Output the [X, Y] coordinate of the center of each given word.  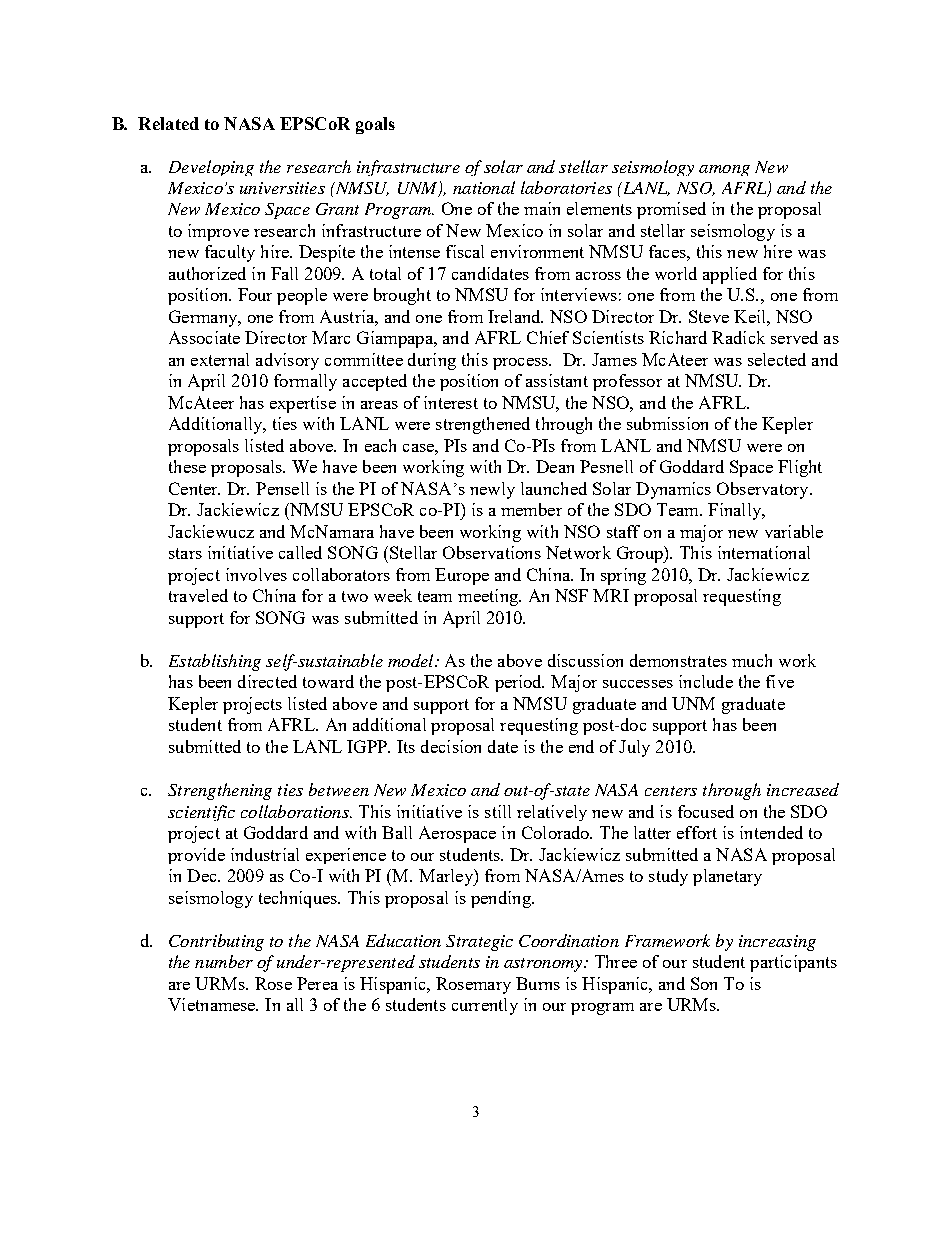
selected [777, 359]
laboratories [566, 187]
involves [256, 574]
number [224, 961]
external [220, 359]
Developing [211, 168]
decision [451, 746]
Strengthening [220, 791]
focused [706, 811]
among [724, 170]
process [521, 364]
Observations [492, 552]
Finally [735, 511]
